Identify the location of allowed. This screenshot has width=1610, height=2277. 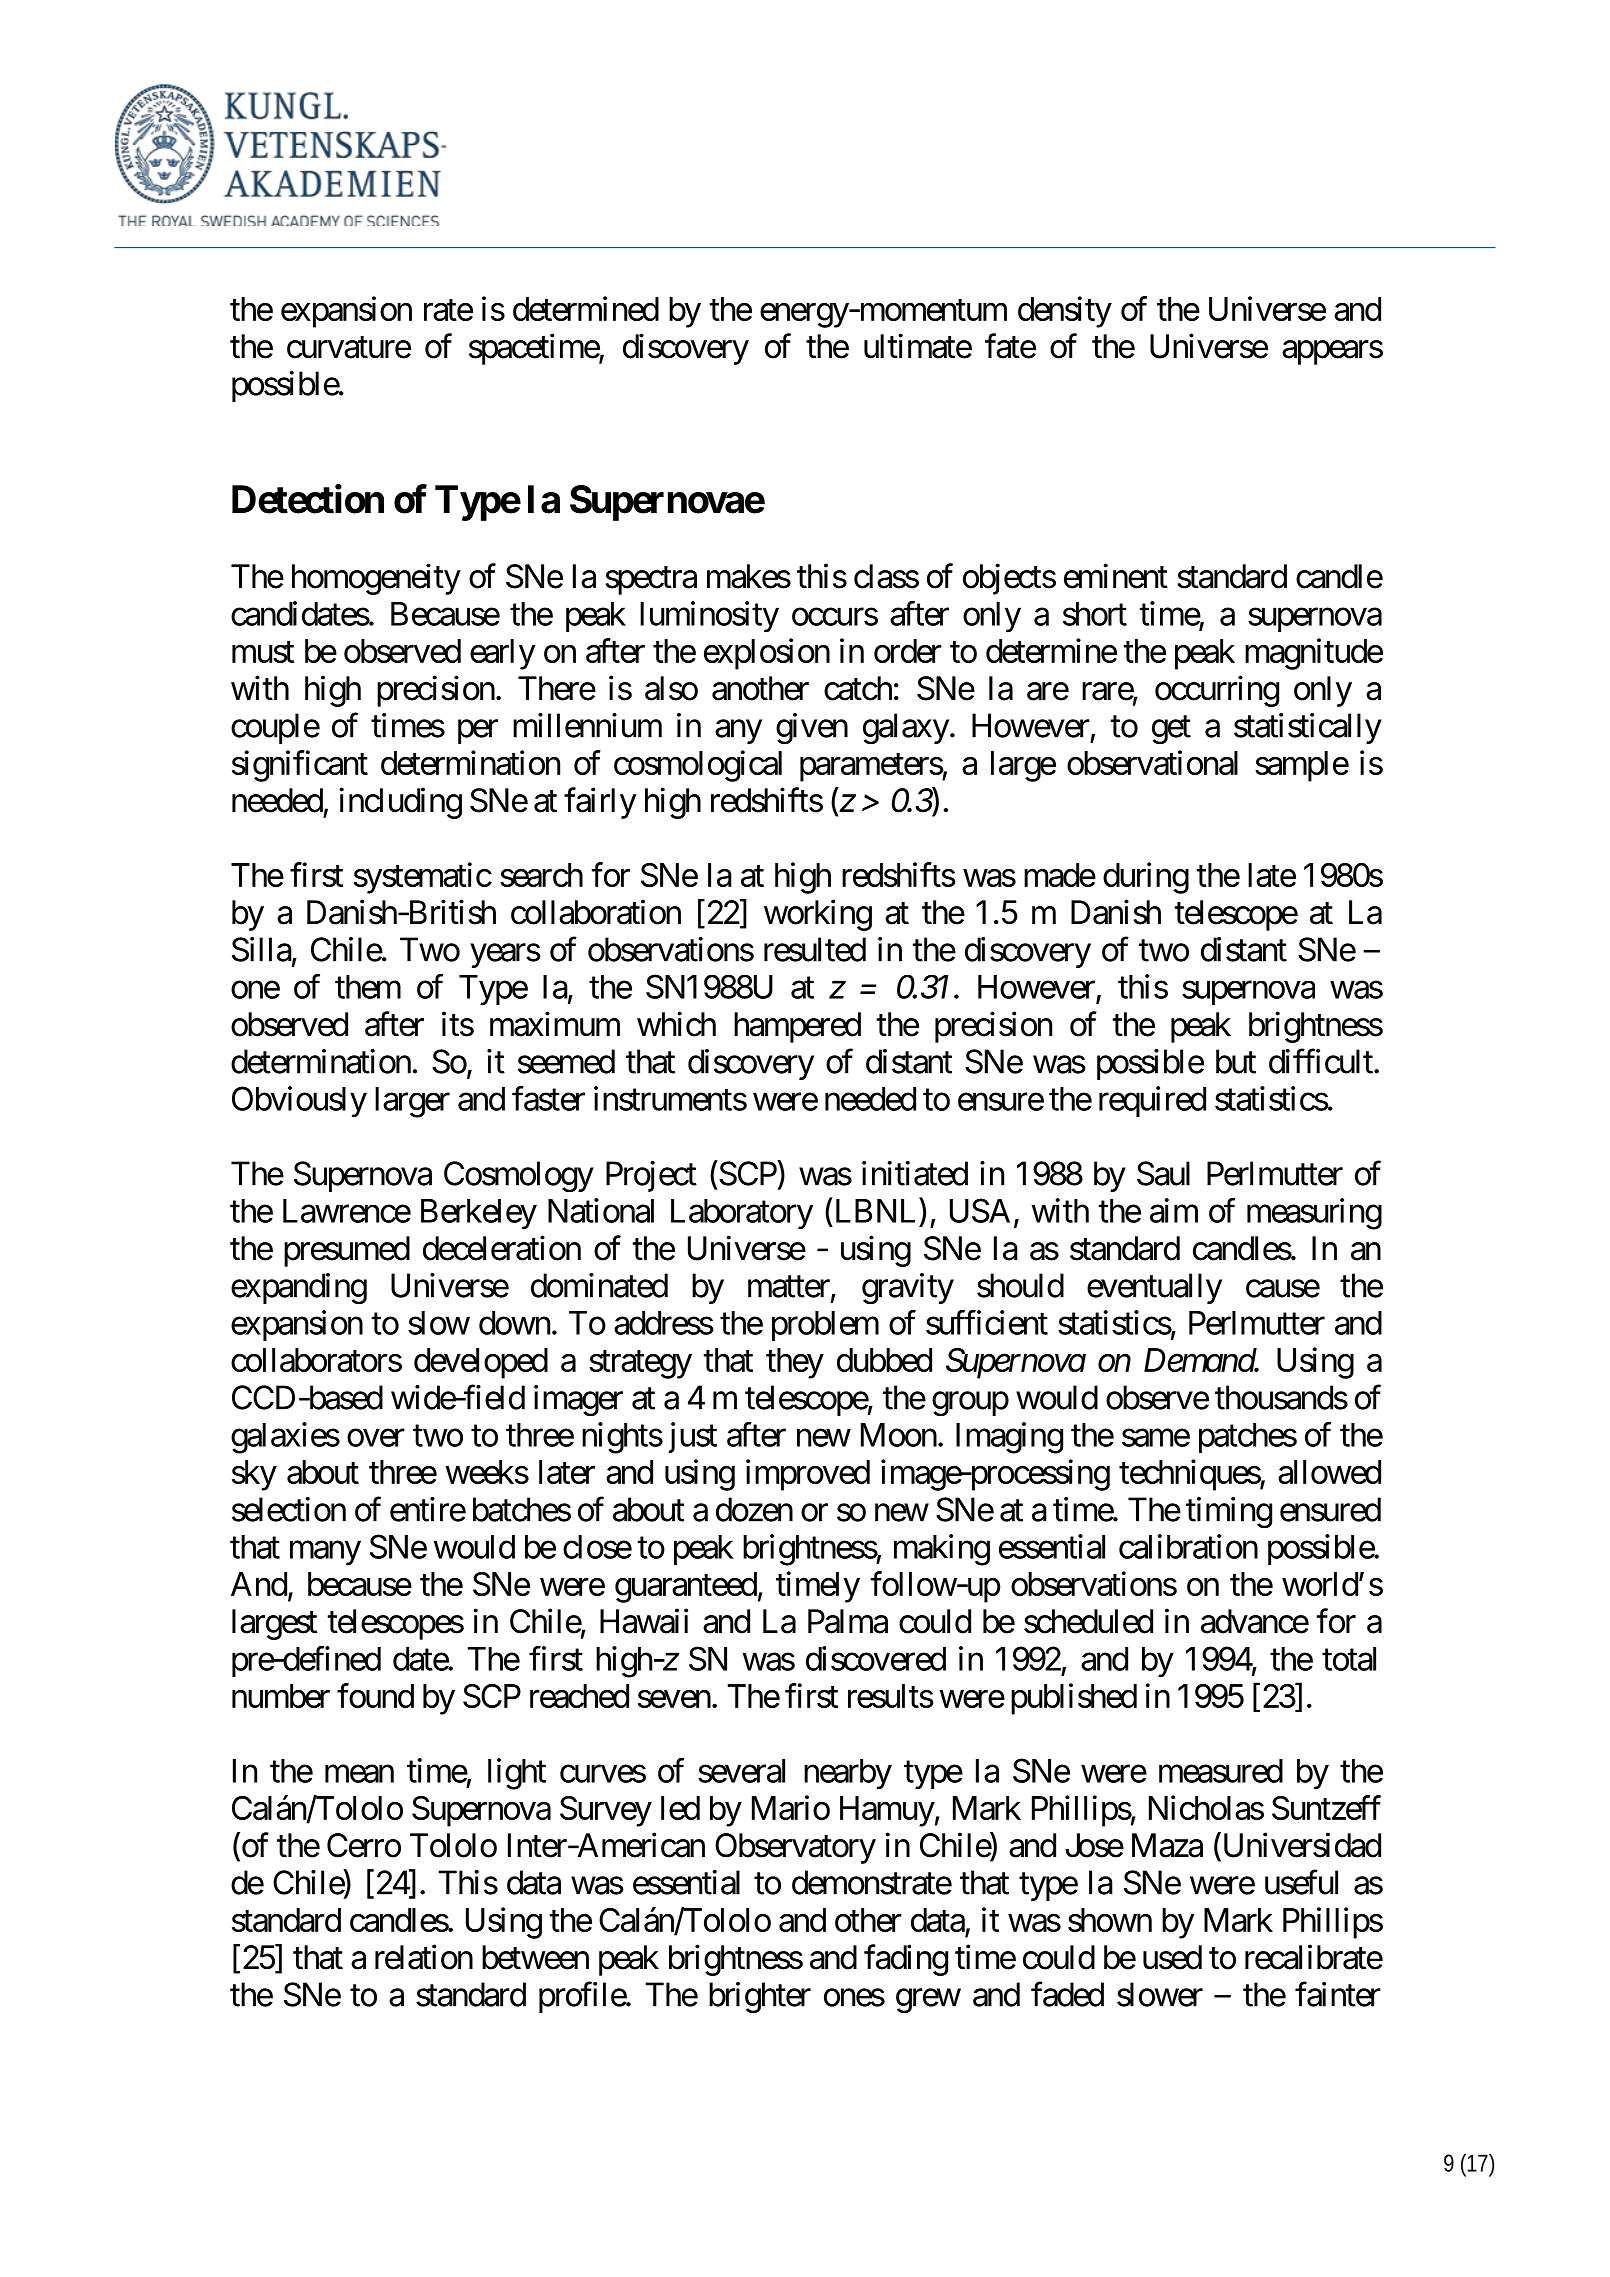
(1329, 1472).
